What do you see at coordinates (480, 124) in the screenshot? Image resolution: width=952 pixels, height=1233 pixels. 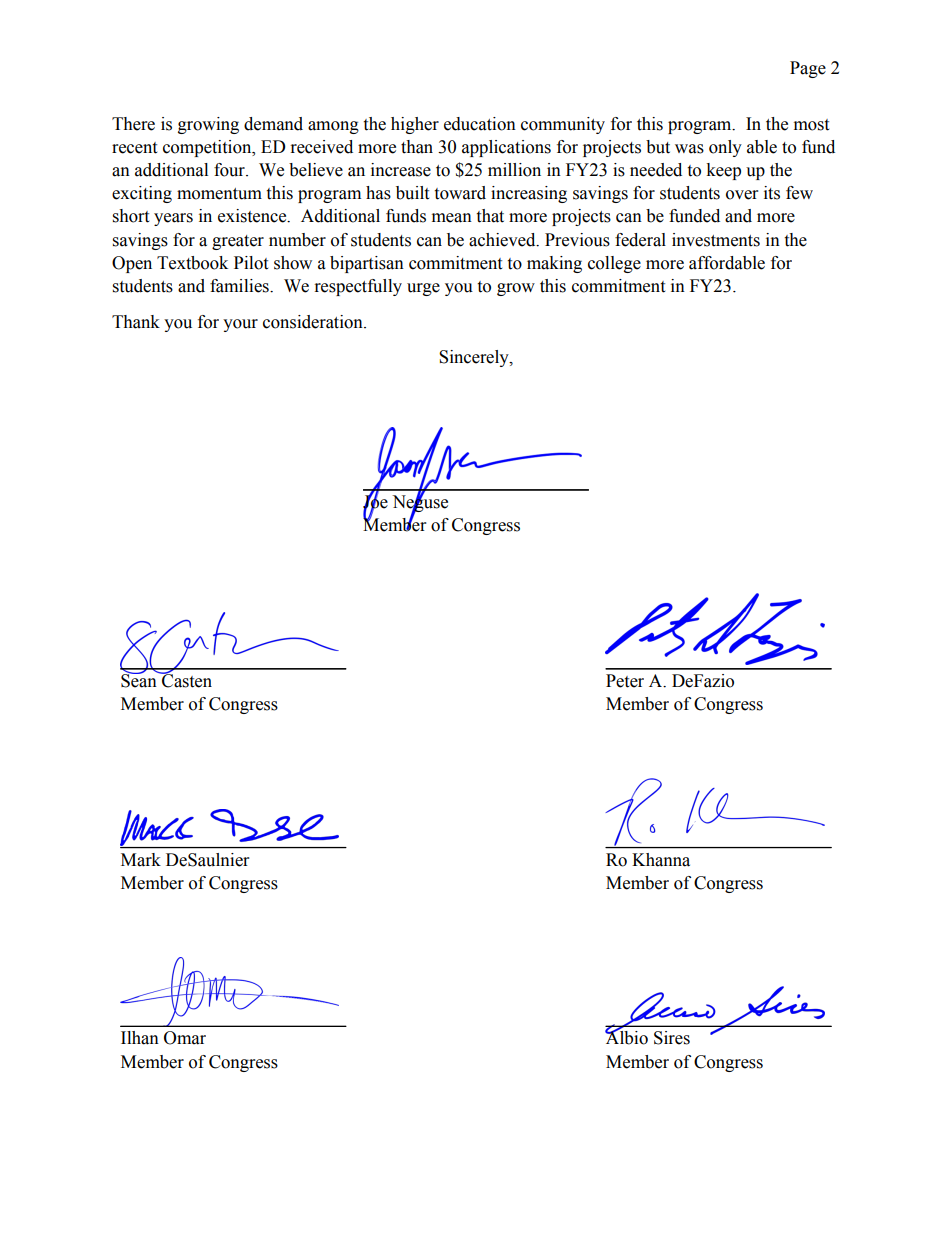 I see `education` at bounding box center [480, 124].
